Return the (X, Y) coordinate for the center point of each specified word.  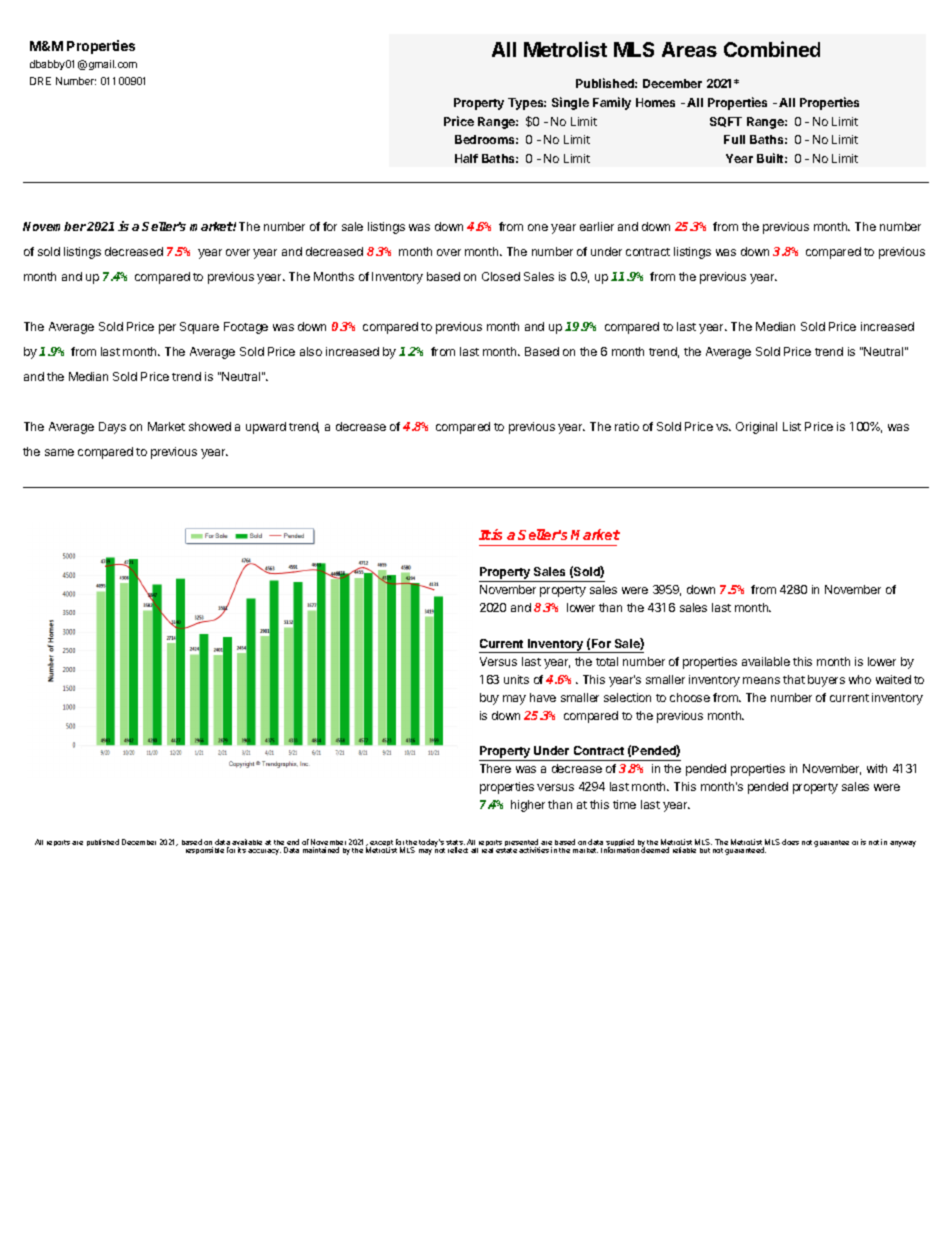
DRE (40, 81)
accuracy (264, 852)
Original (756, 428)
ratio (627, 426)
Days (112, 428)
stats (455, 844)
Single (570, 103)
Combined (772, 49)
